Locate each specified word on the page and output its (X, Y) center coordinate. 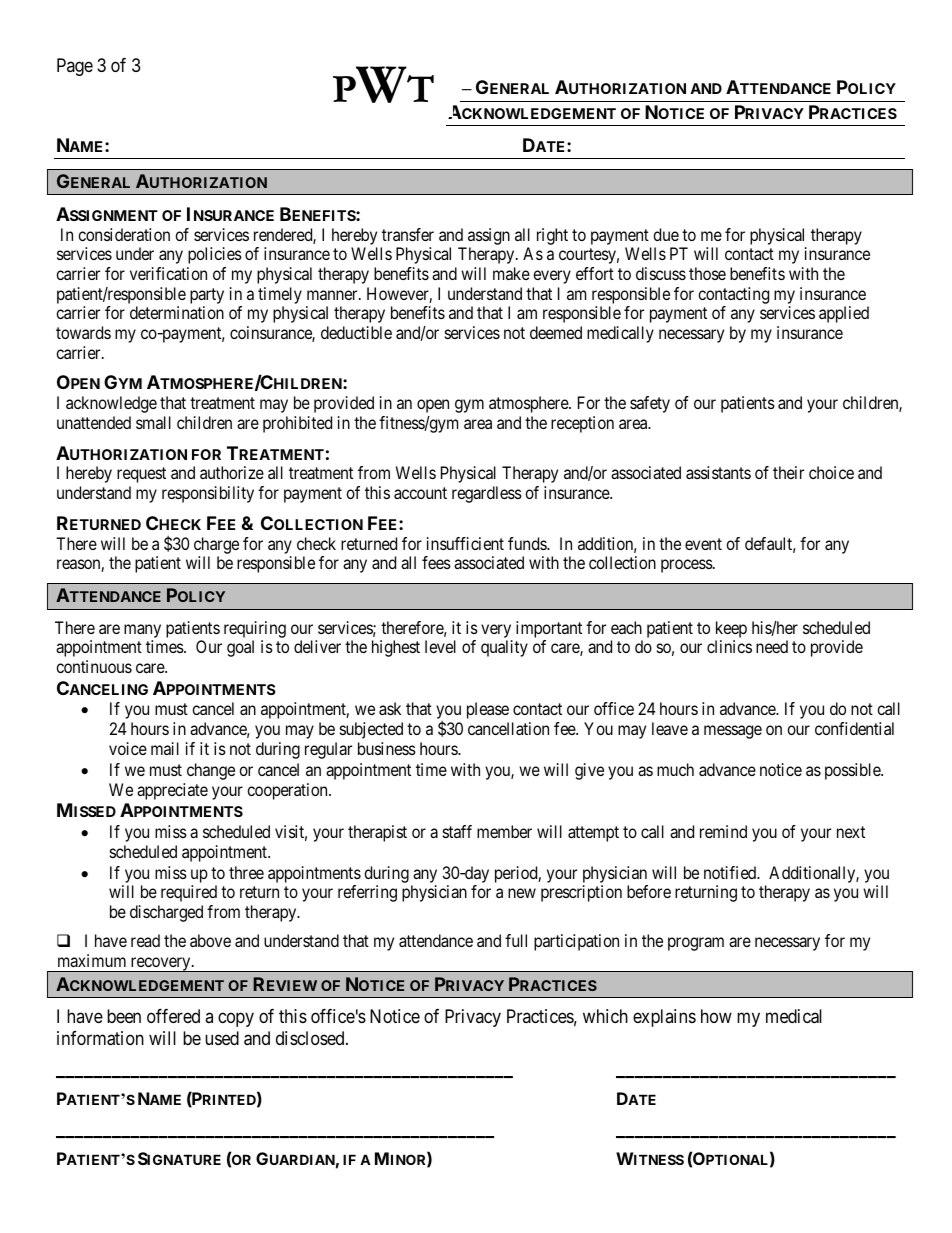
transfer (408, 234)
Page (75, 67)
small (153, 422)
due (666, 234)
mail (165, 748)
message (733, 732)
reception (582, 424)
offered (173, 1016)
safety (650, 404)
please (488, 710)
